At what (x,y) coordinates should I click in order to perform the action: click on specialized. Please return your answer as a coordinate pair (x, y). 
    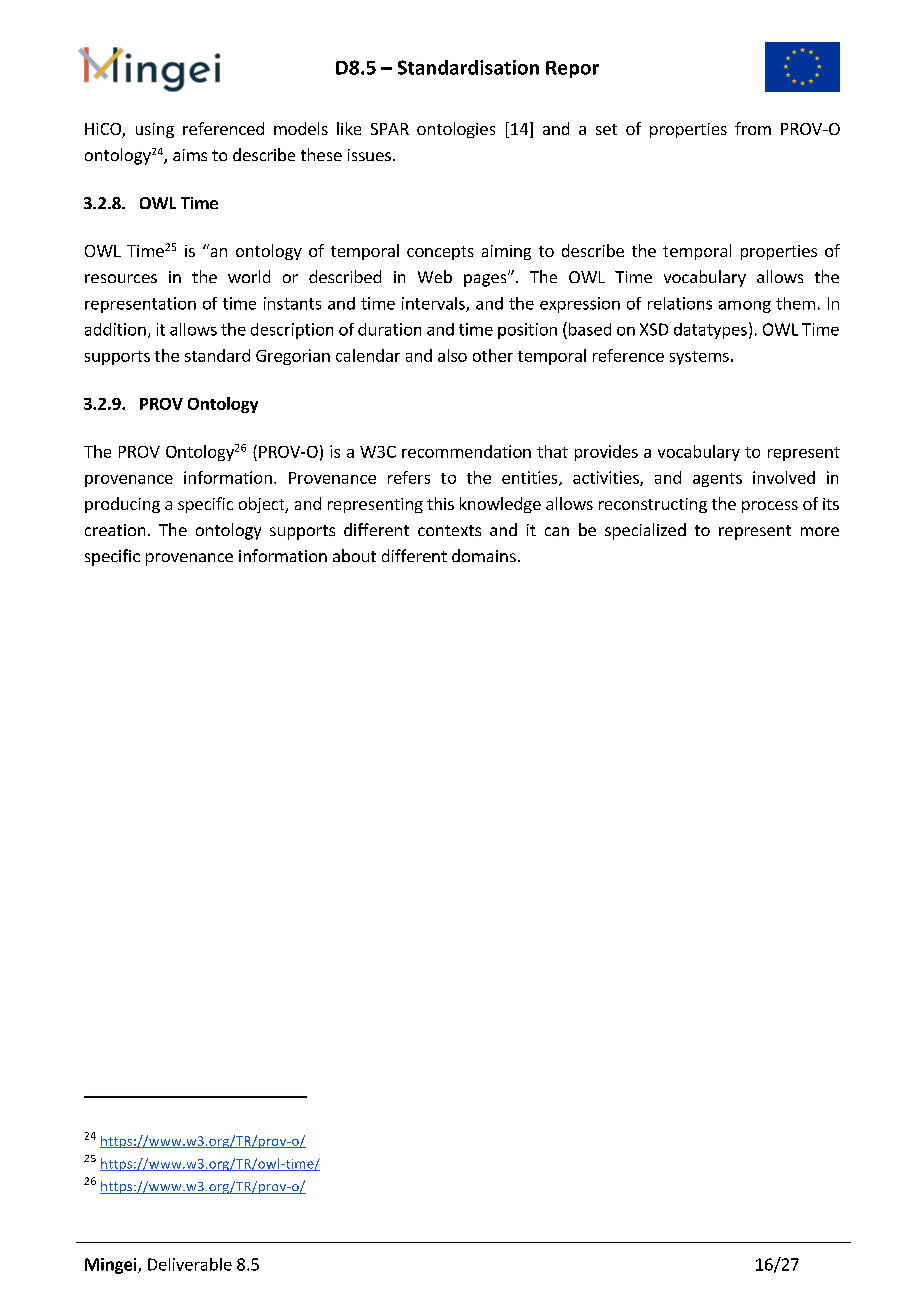
    Looking at the image, I should click on (645, 531).
